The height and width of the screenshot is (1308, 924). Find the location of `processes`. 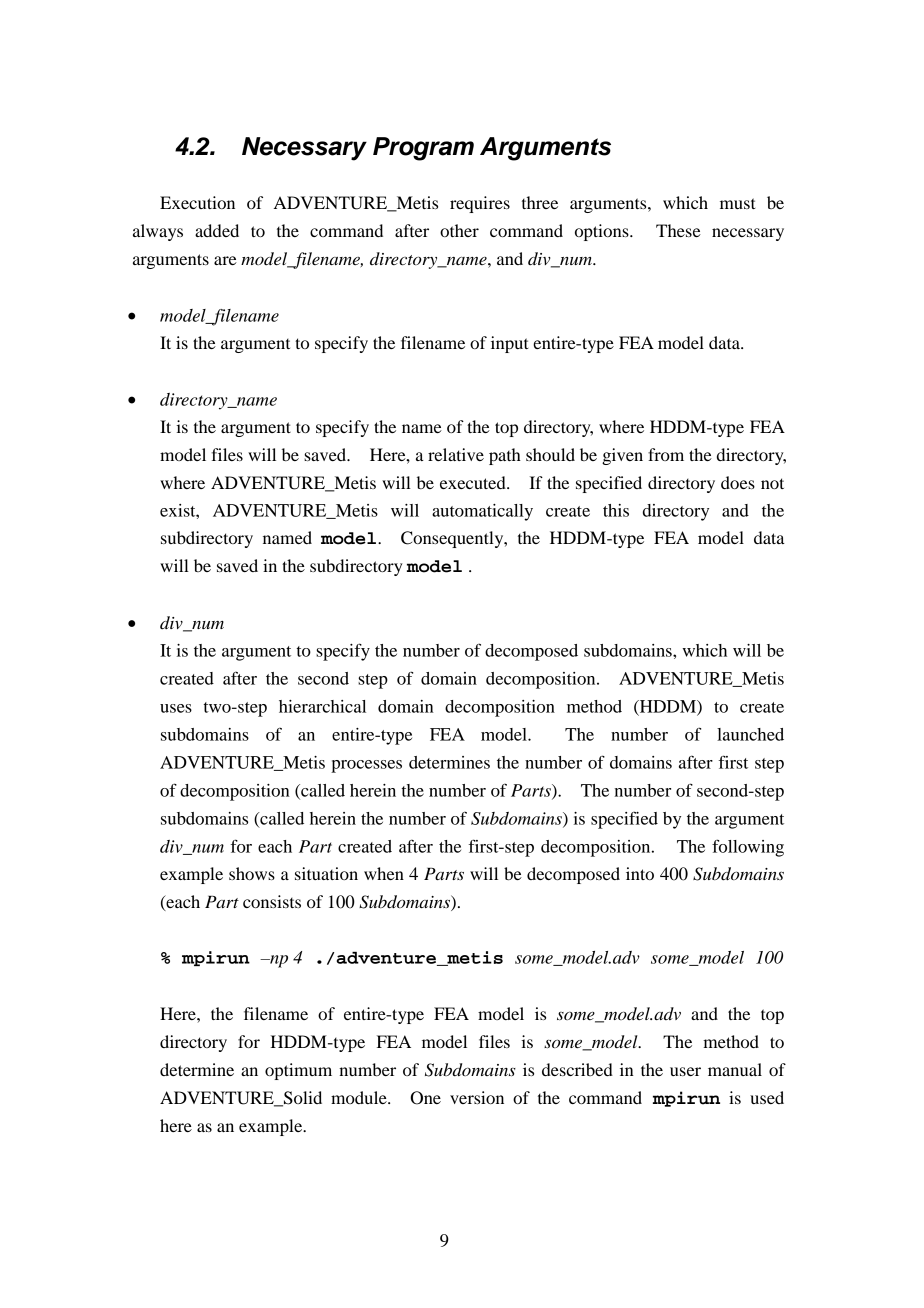

processes is located at coordinates (366, 766).
